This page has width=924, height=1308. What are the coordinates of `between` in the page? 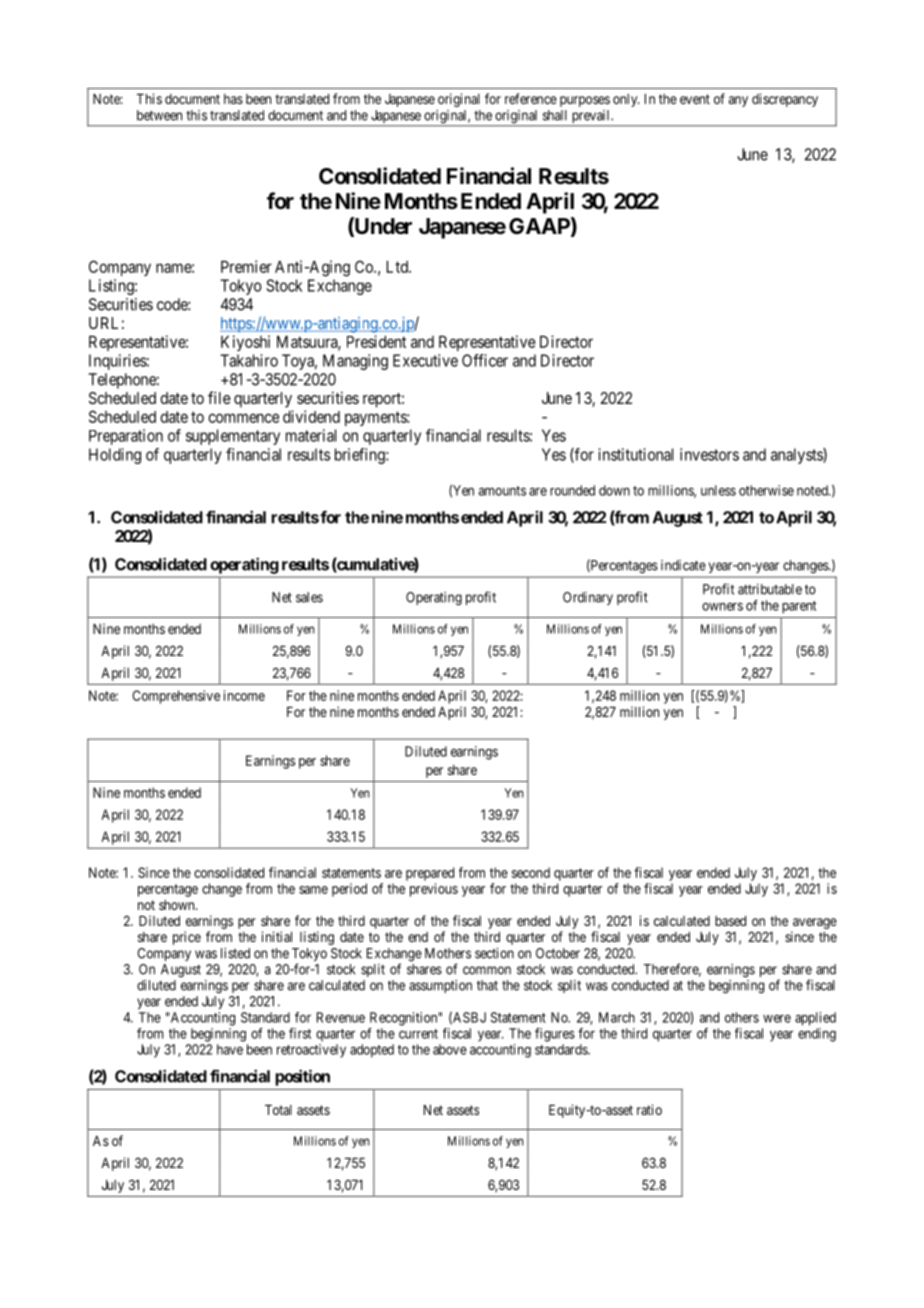 It's located at (159, 115).
